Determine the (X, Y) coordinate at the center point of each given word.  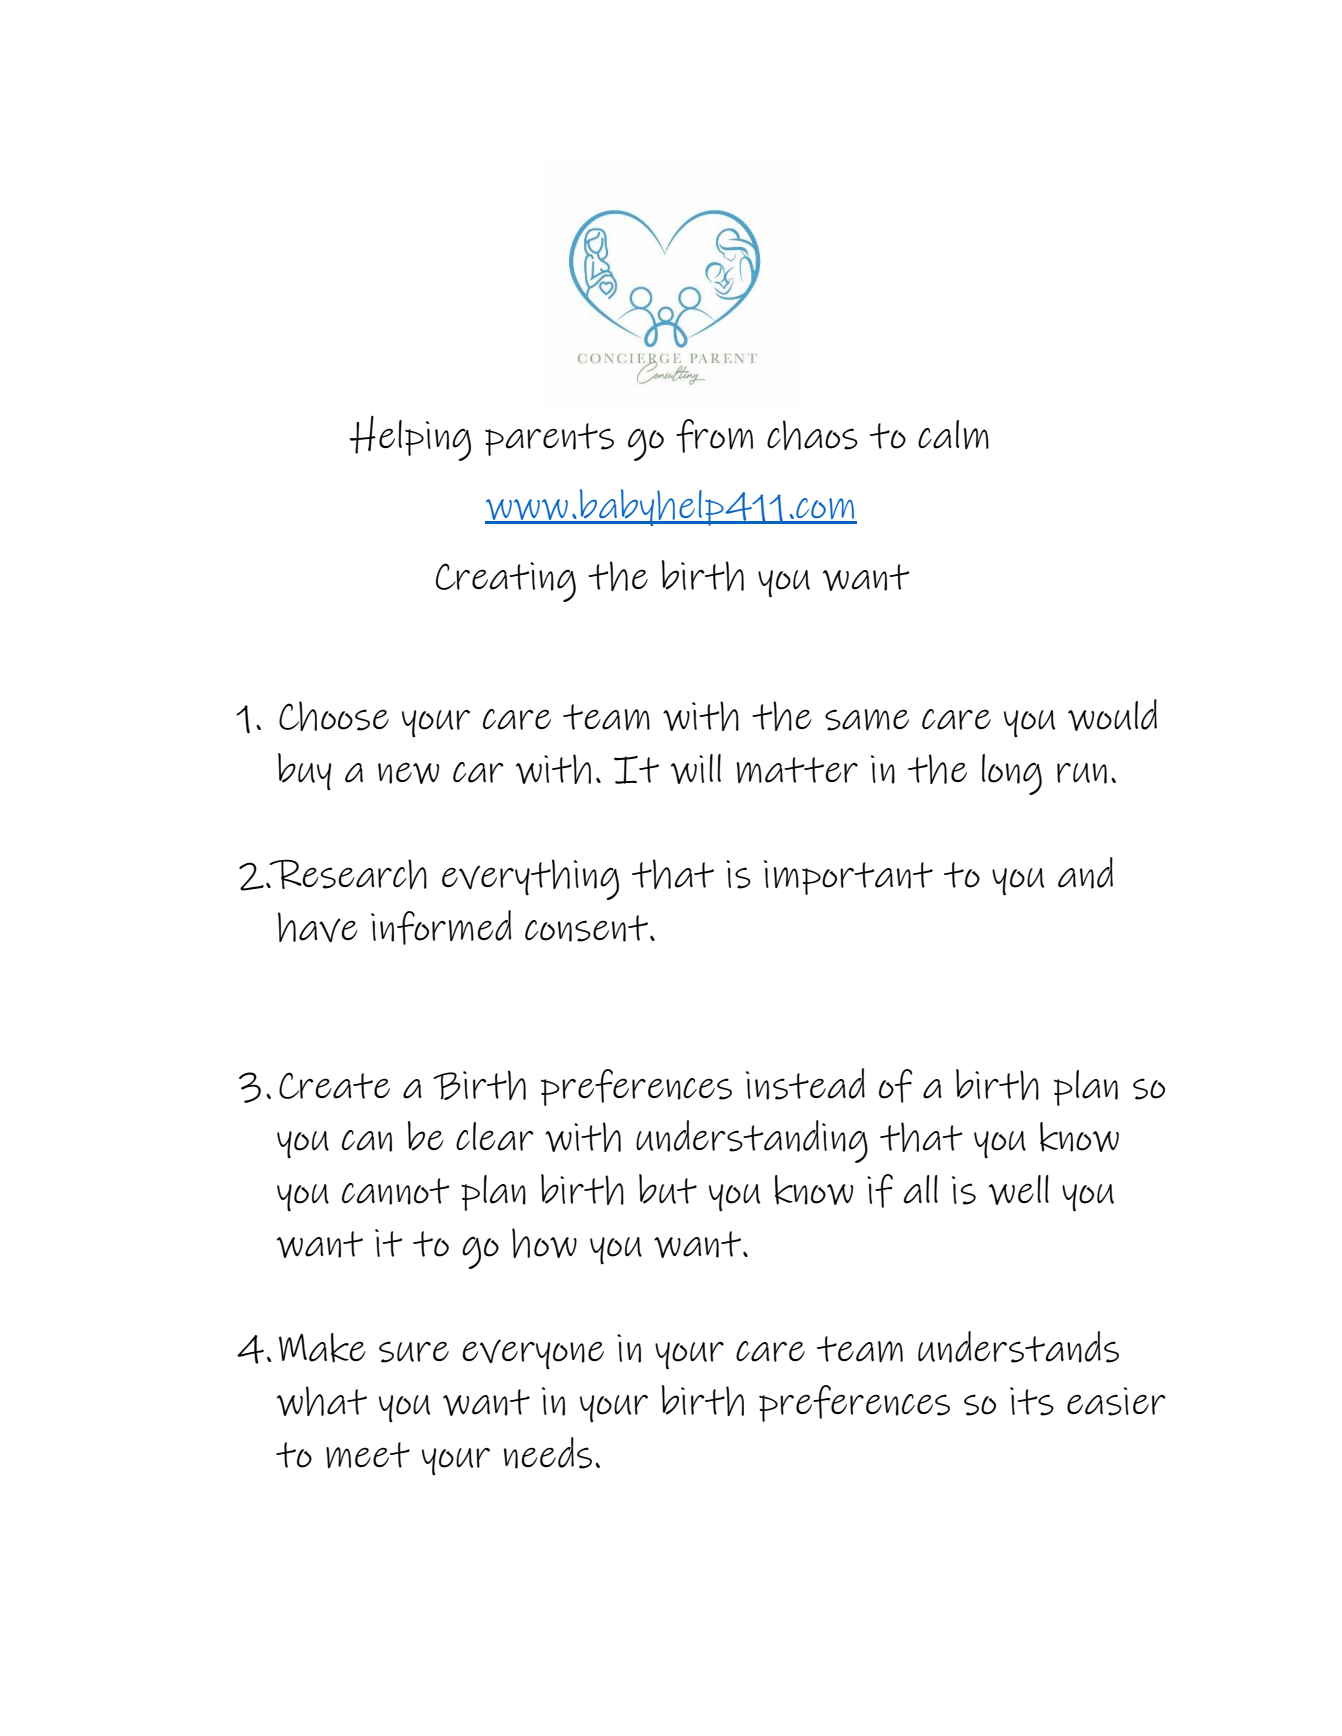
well (1019, 1190)
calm (953, 434)
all (920, 1189)
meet (368, 1455)
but (668, 1189)
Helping (410, 438)
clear (495, 1136)
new (408, 773)
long (1012, 774)
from (714, 436)
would (1112, 715)
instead (805, 1084)
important (848, 877)
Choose (334, 716)
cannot (396, 1191)
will (696, 769)
